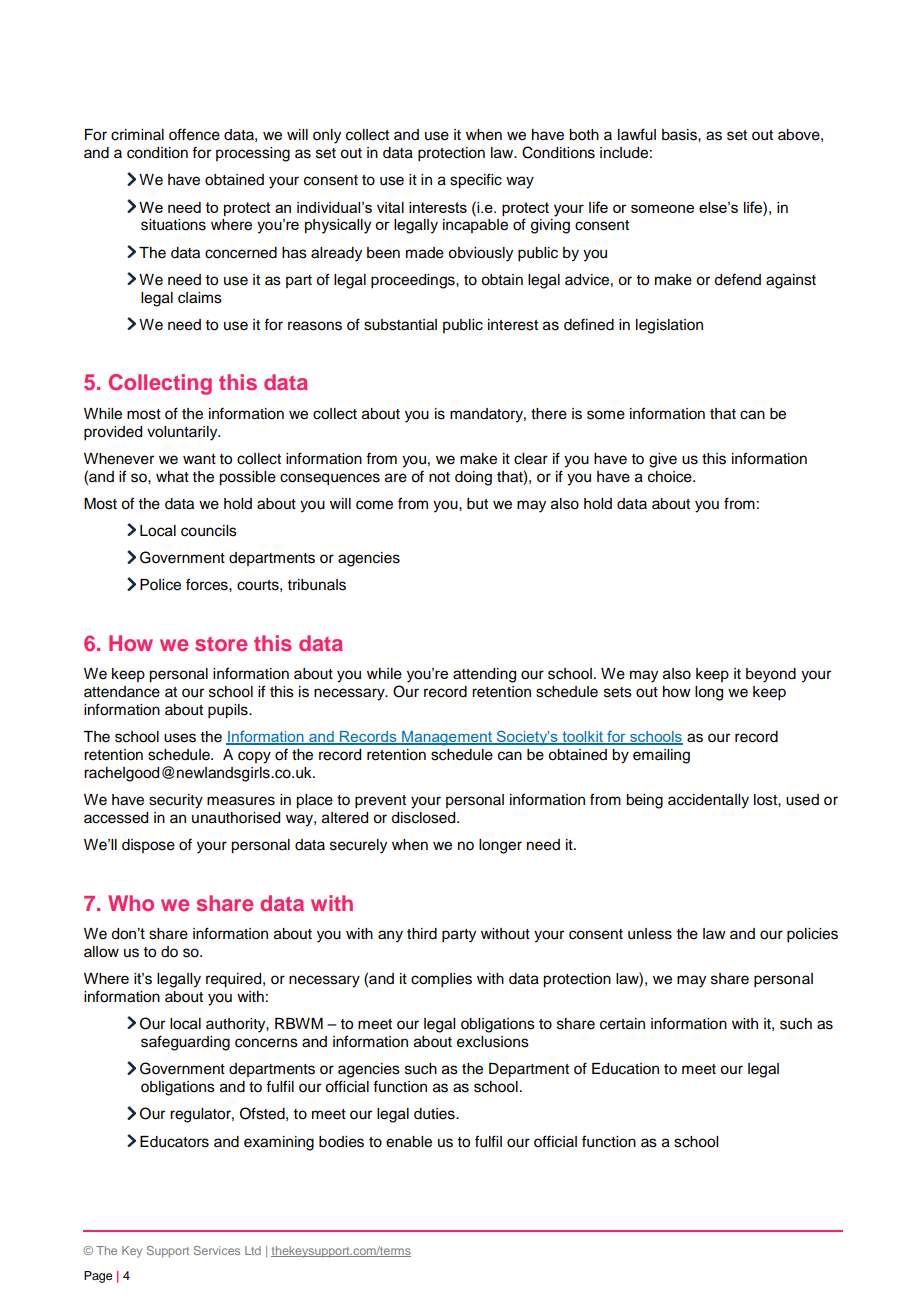 The width and height of the image is (924, 1309). What do you see at coordinates (680, 135) in the image?
I see `basis` at bounding box center [680, 135].
